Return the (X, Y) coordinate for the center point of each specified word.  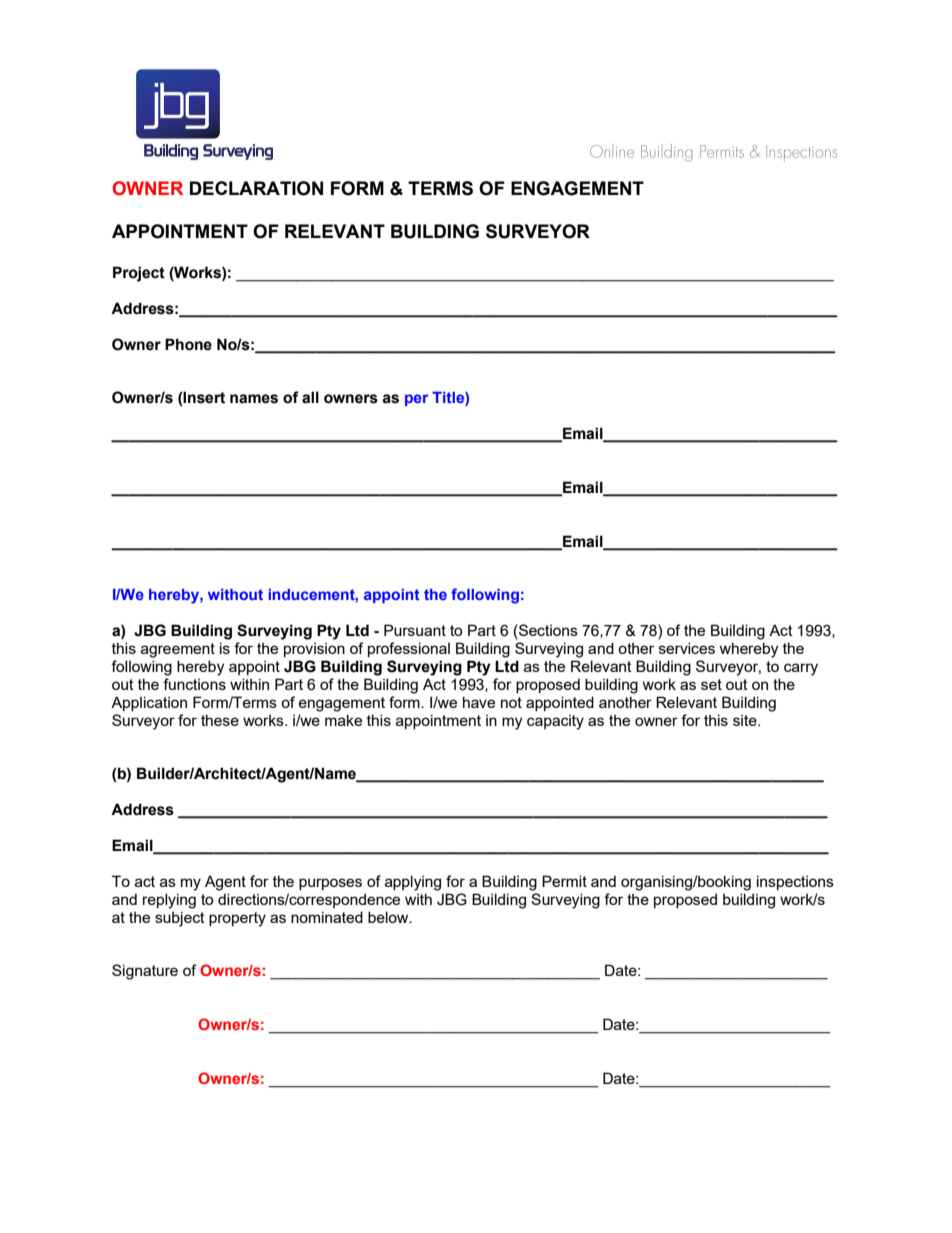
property (237, 919)
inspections (795, 882)
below (389, 917)
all (310, 397)
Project (139, 274)
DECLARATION (256, 188)
